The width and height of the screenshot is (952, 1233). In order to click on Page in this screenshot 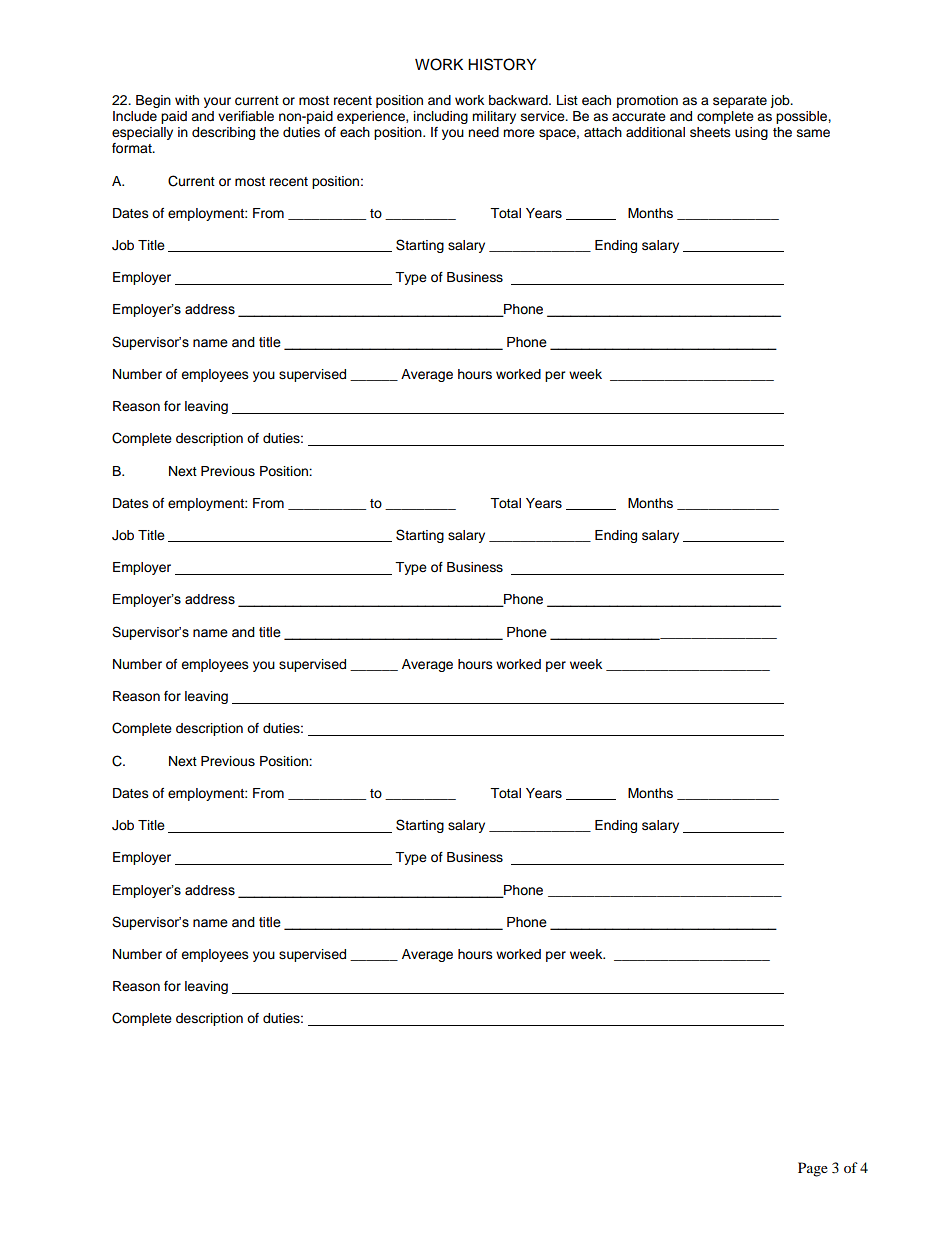, I will do `click(813, 1169)`.
